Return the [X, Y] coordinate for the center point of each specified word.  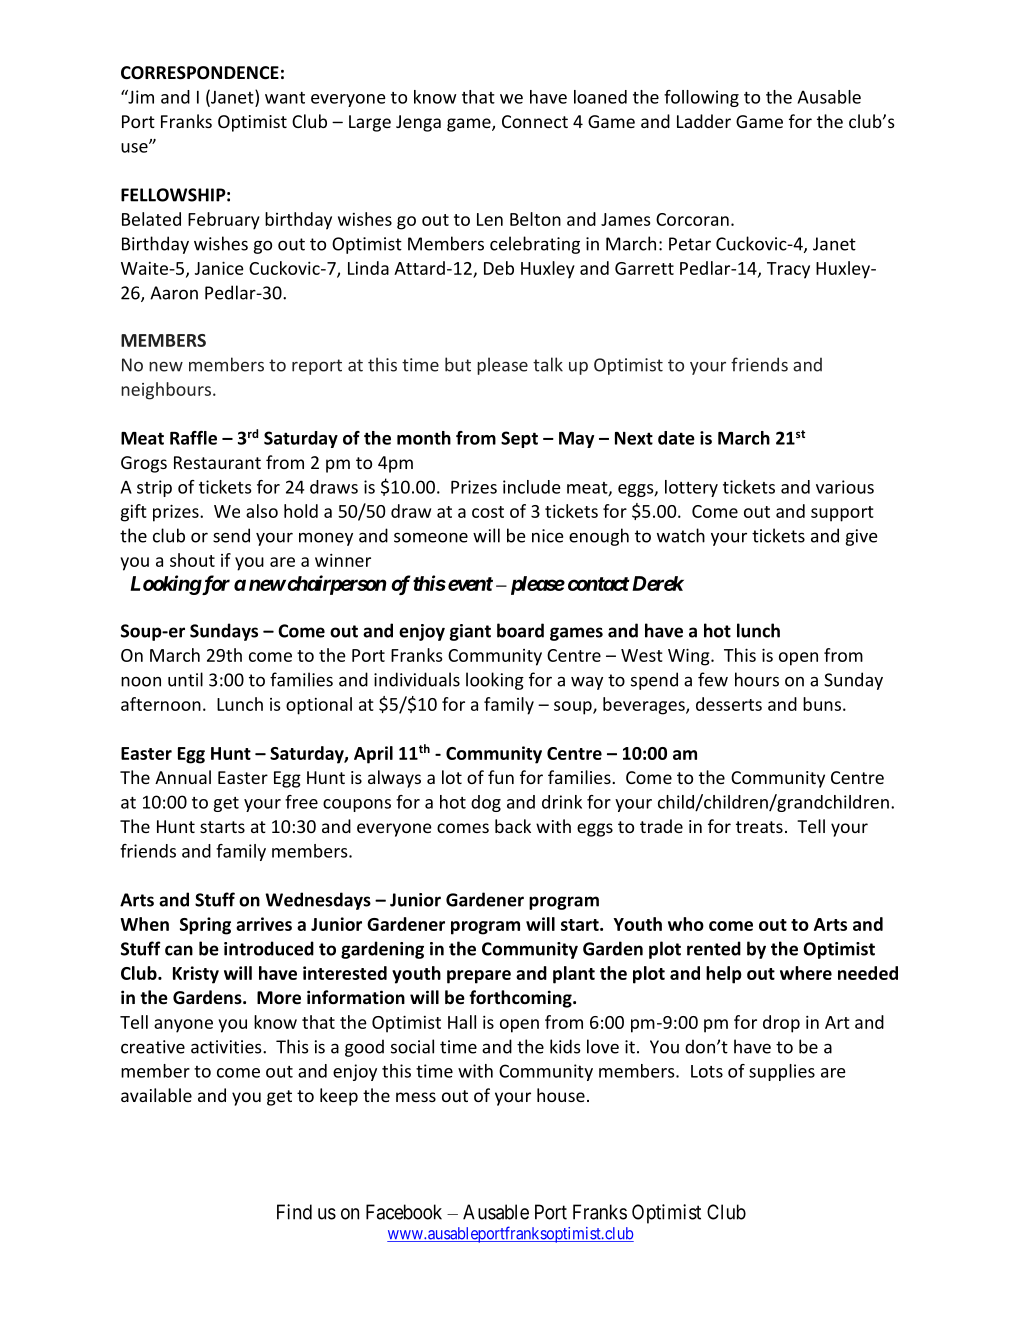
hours [757, 679]
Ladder [704, 121]
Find [294, 1212]
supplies [782, 1072]
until [185, 679]
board [520, 630]
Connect [535, 121]
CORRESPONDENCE [200, 73]
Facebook [404, 1212]
